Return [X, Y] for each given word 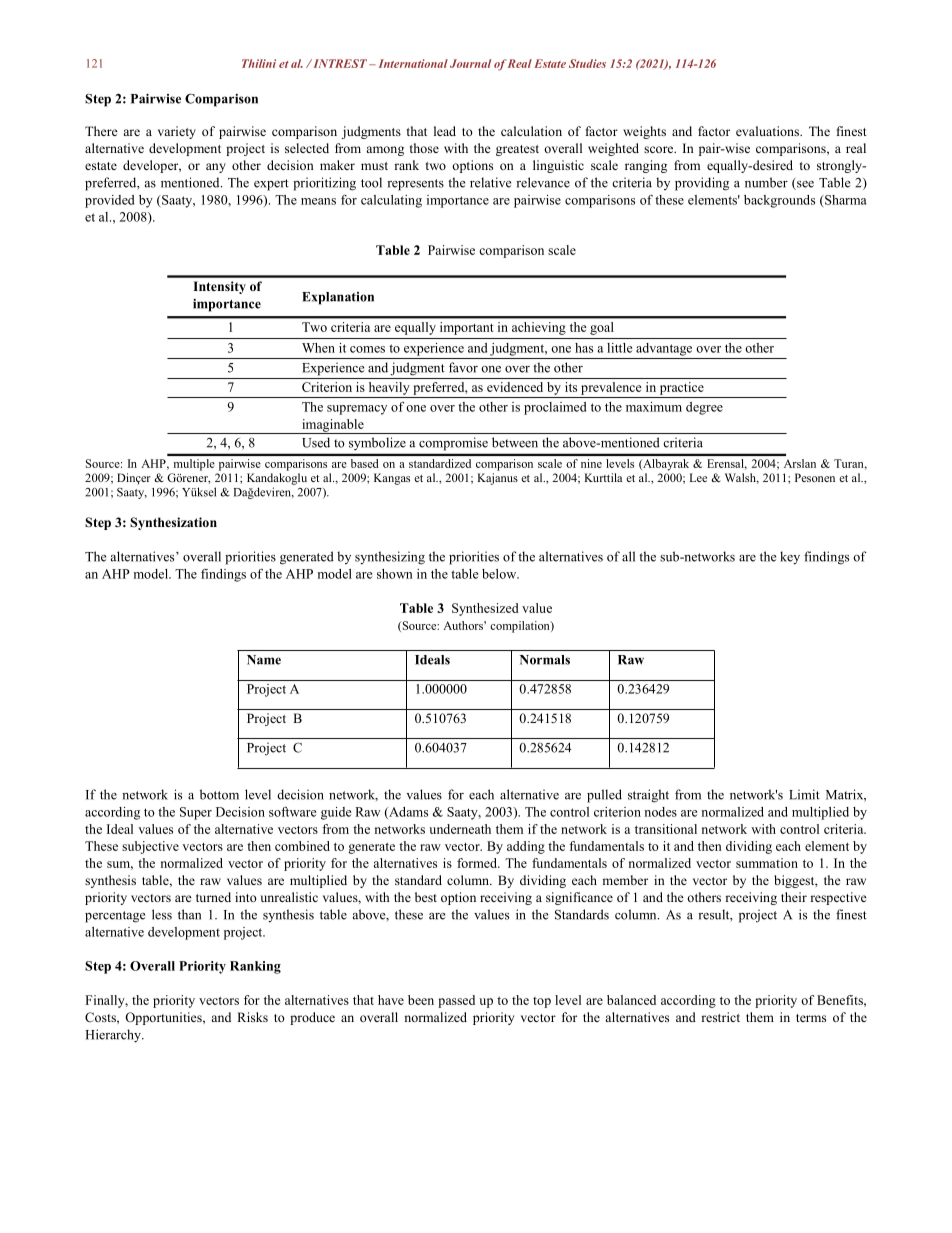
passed [456, 1001]
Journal [470, 63]
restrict [720, 1017]
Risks [252, 1017]
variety [177, 132]
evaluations [768, 131]
